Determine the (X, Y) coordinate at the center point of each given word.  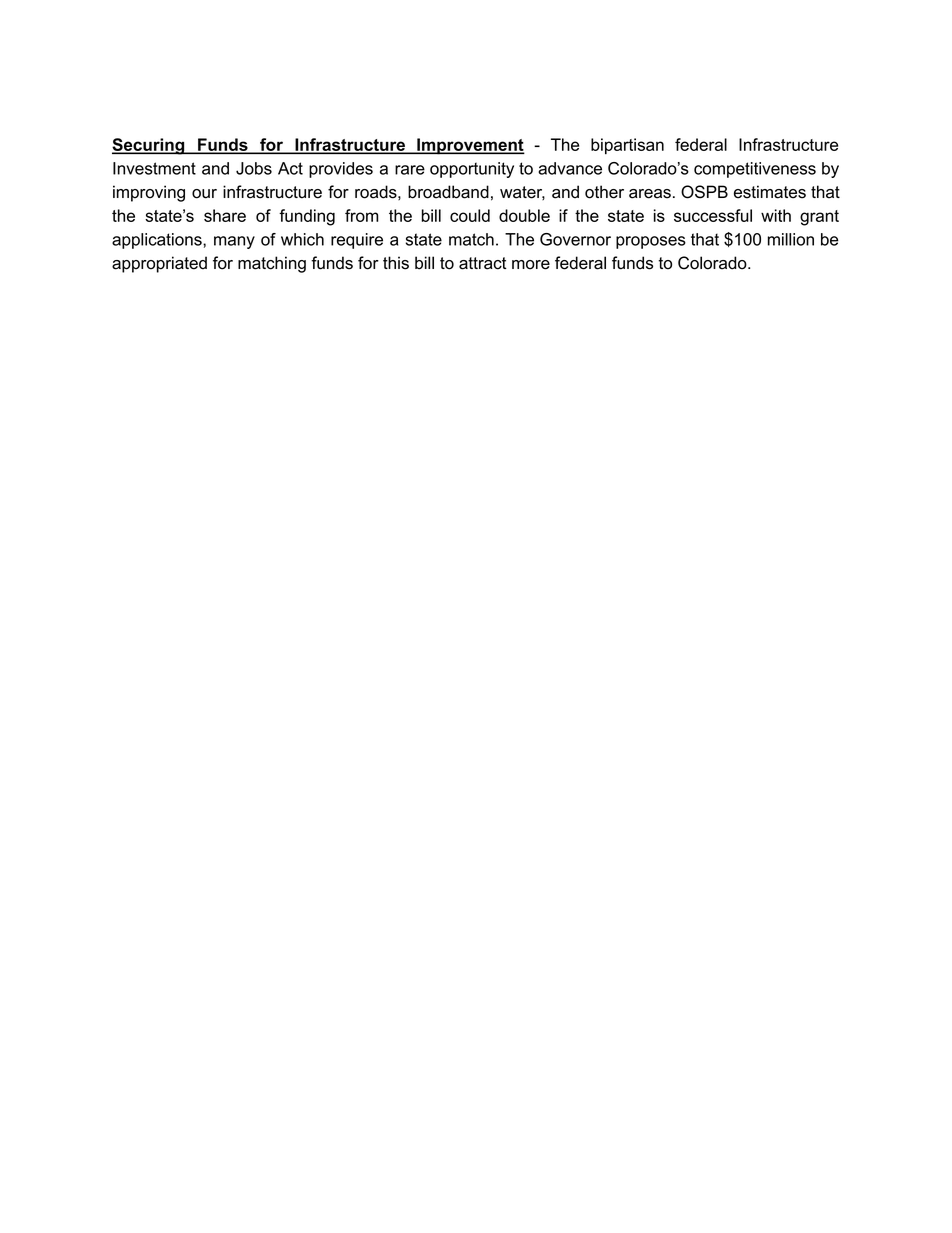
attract (483, 263)
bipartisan (627, 146)
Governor (575, 239)
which (302, 239)
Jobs (254, 168)
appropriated (159, 264)
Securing (149, 146)
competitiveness (755, 170)
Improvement (470, 146)
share (225, 215)
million (791, 239)
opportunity (472, 170)
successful (713, 215)
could (470, 215)
